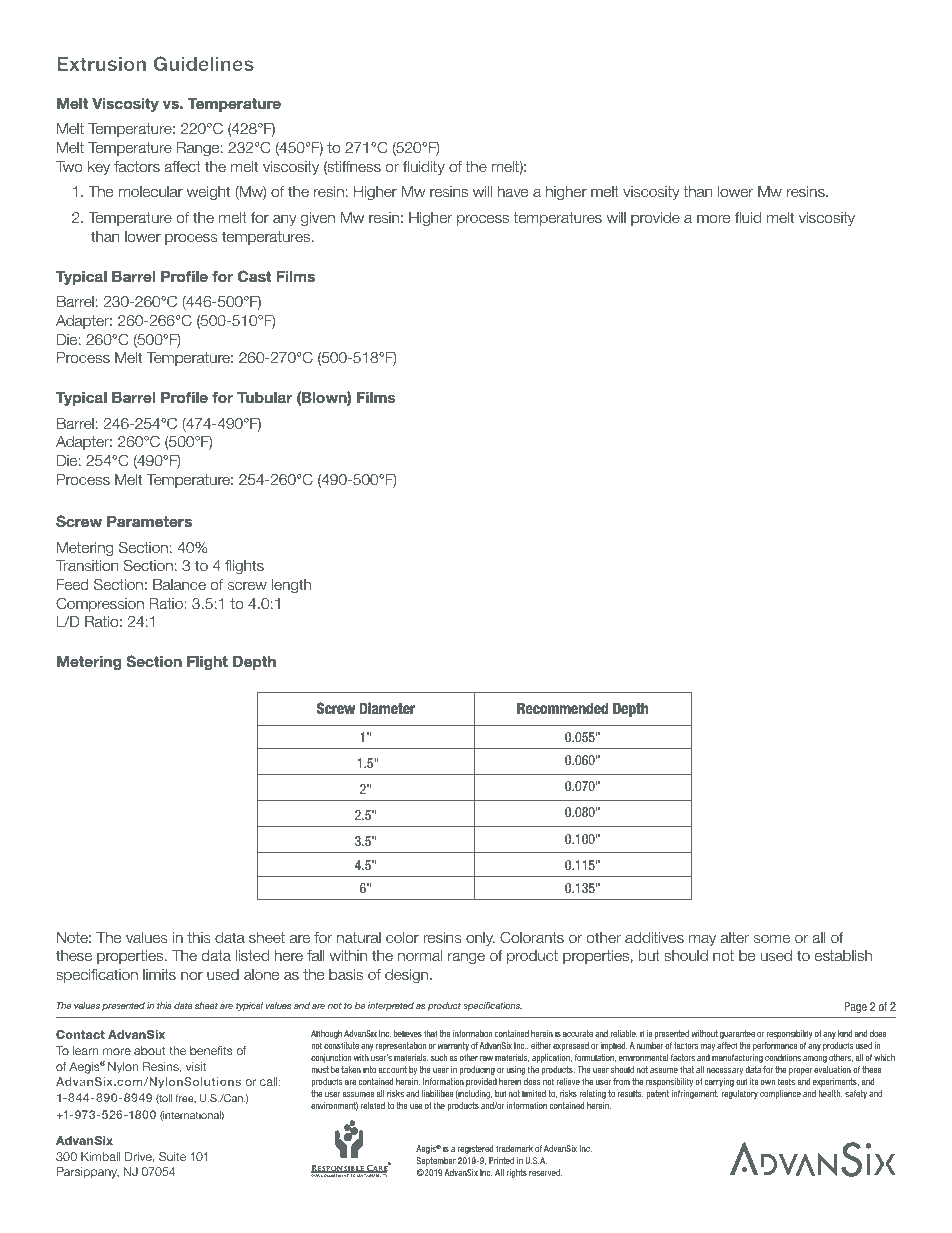 This image has width=952, height=1233. I want to click on Balance, so click(179, 585).
